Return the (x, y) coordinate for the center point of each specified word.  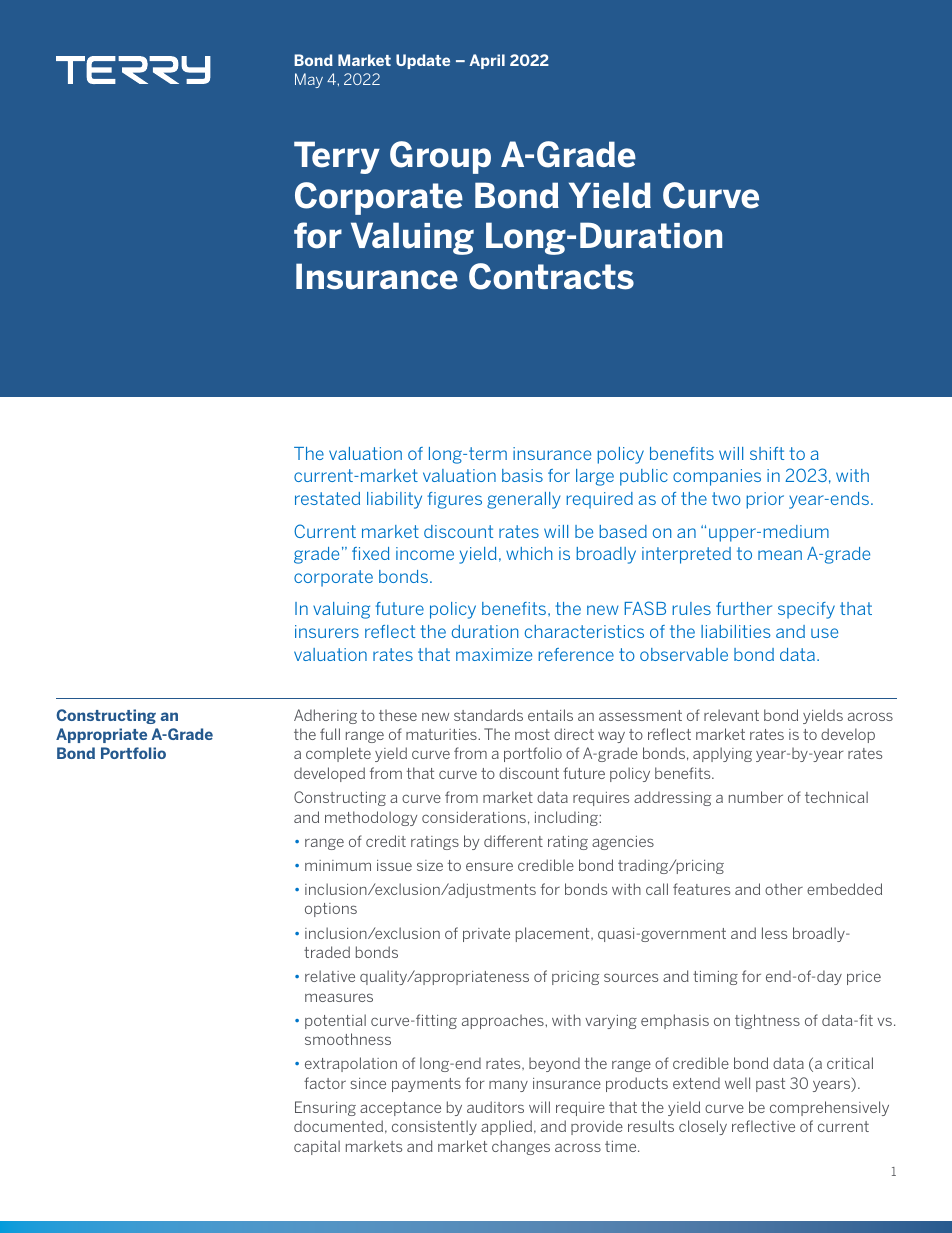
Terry (337, 157)
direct (574, 734)
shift (767, 453)
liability (394, 500)
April (487, 61)
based (623, 531)
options (331, 910)
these (398, 715)
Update (423, 61)
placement (554, 934)
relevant (731, 715)
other (784, 889)
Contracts (551, 276)
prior (765, 500)
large (595, 477)
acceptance (400, 1109)
